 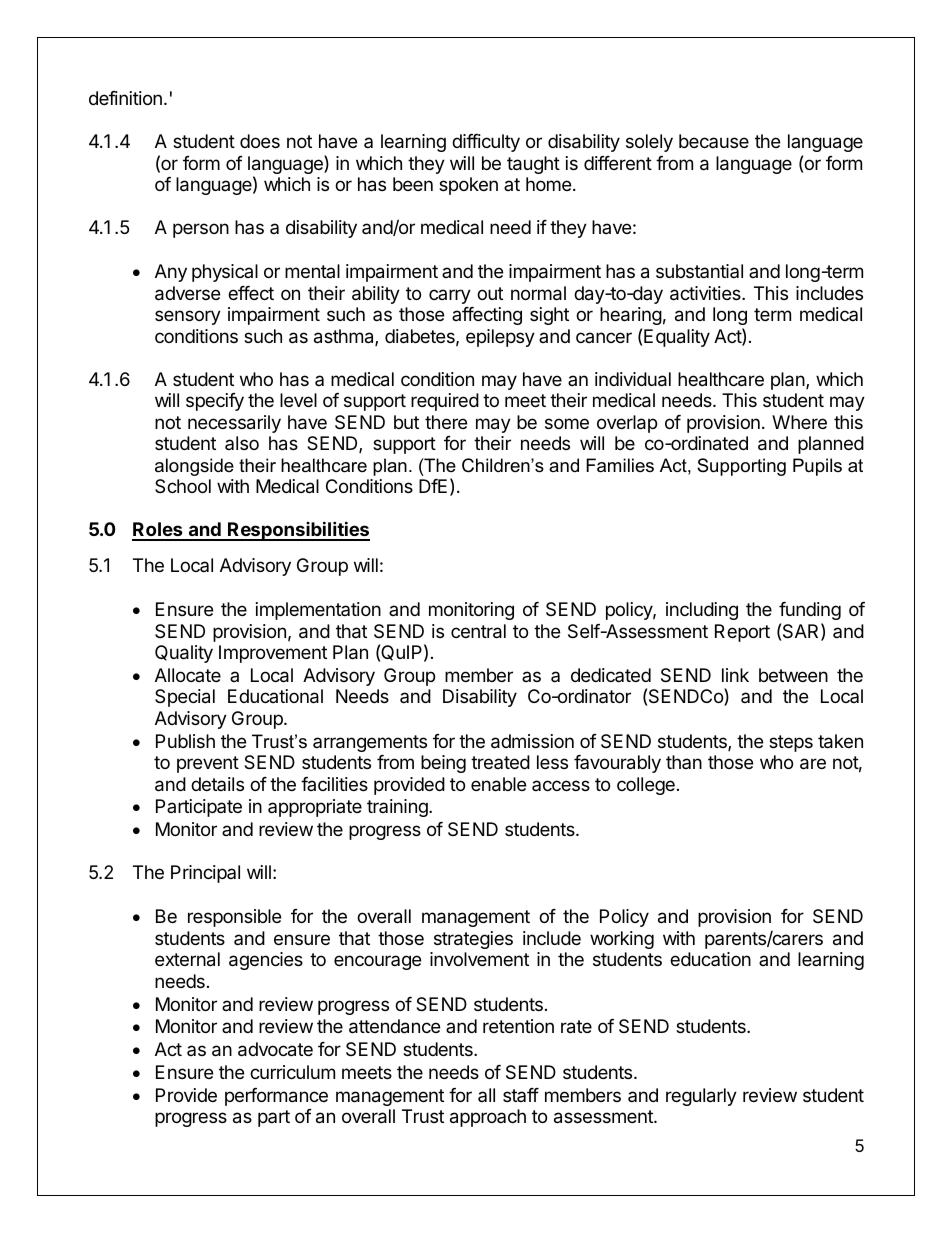 I want to click on Improvement, so click(x=273, y=654).
